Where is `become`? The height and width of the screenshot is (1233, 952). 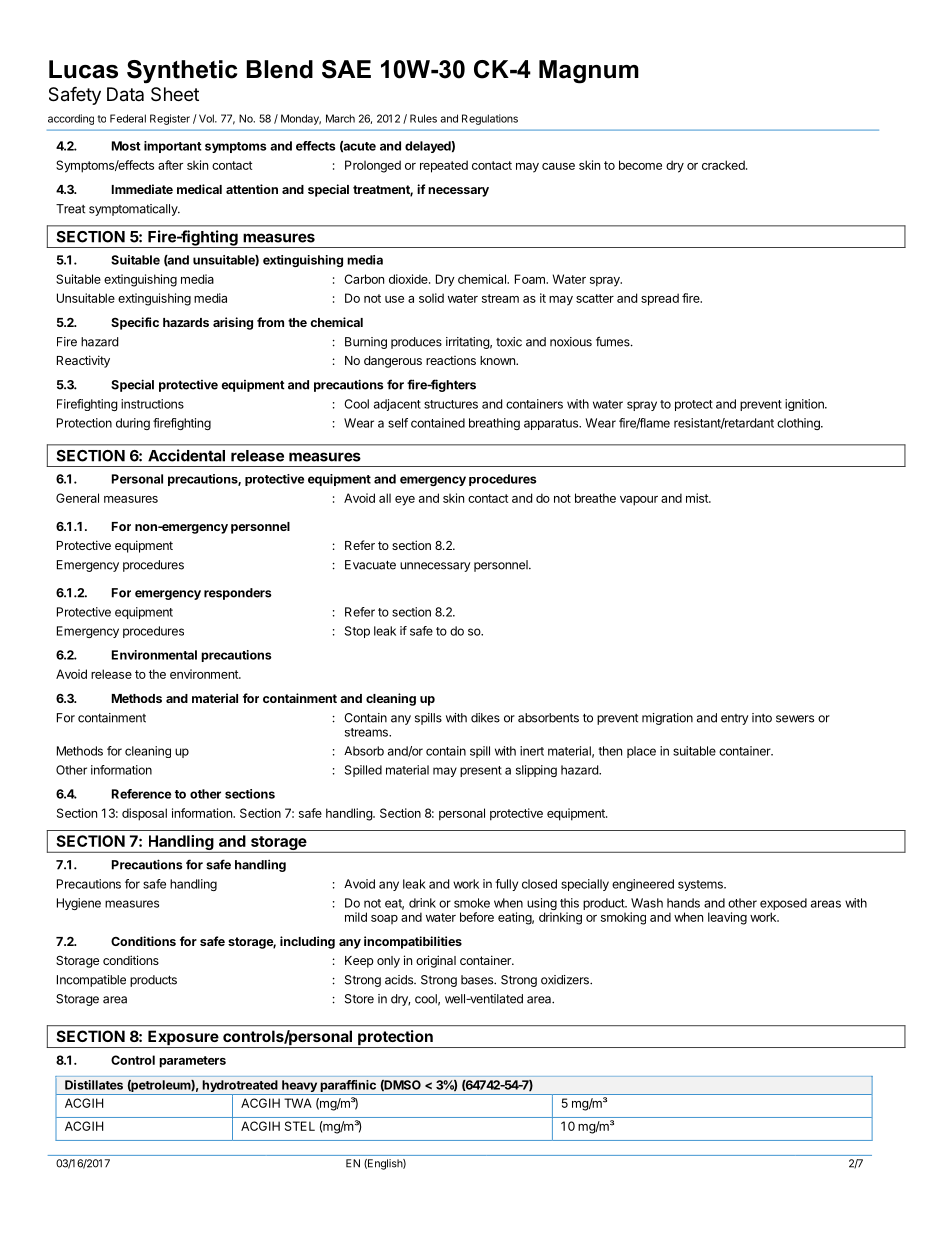 become is located at coordinates (640, 165).
